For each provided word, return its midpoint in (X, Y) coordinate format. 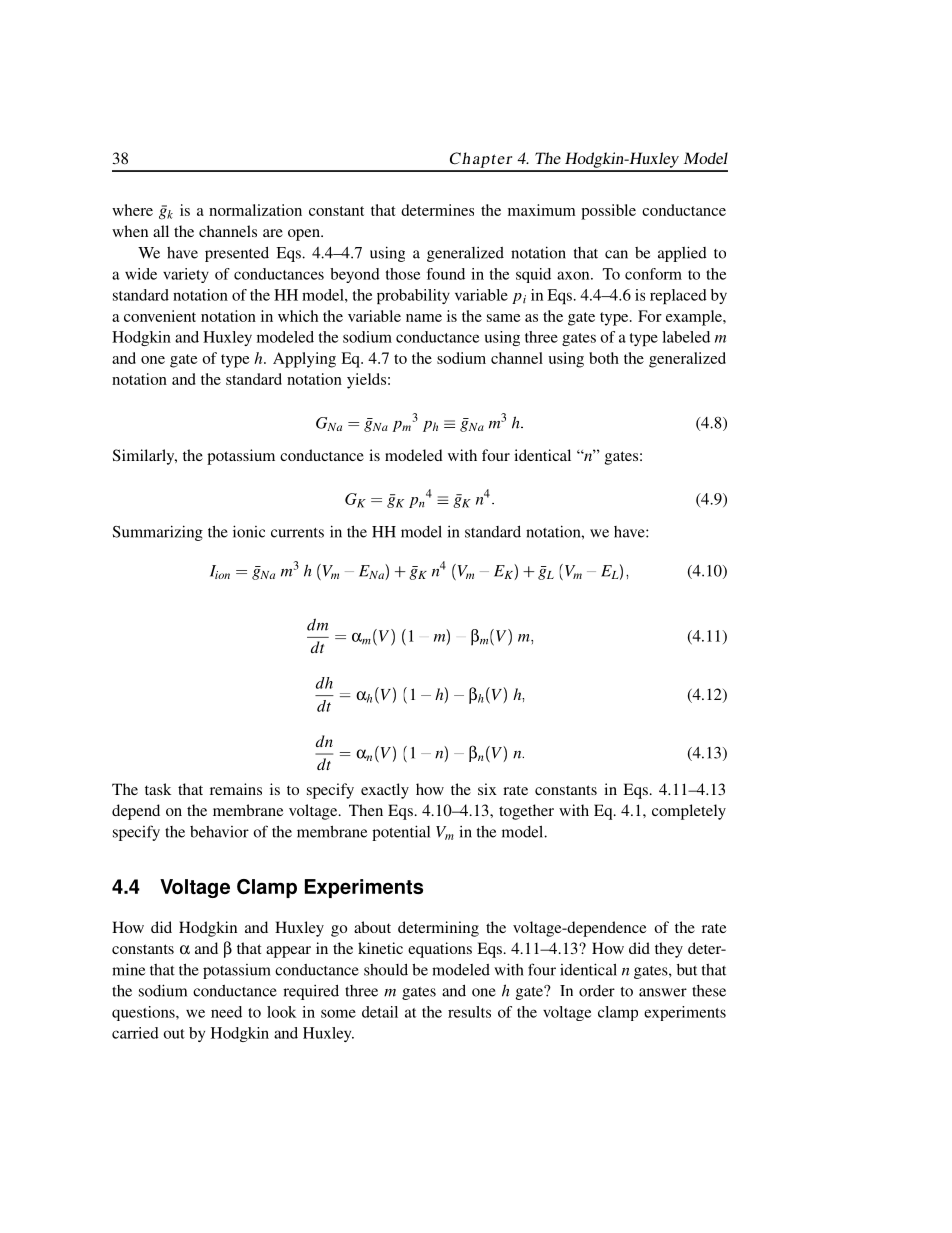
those (403, 274)
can (616, 254)
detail (380, 1012)
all (161, 231)
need (226, 1012)
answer (663, 992)
